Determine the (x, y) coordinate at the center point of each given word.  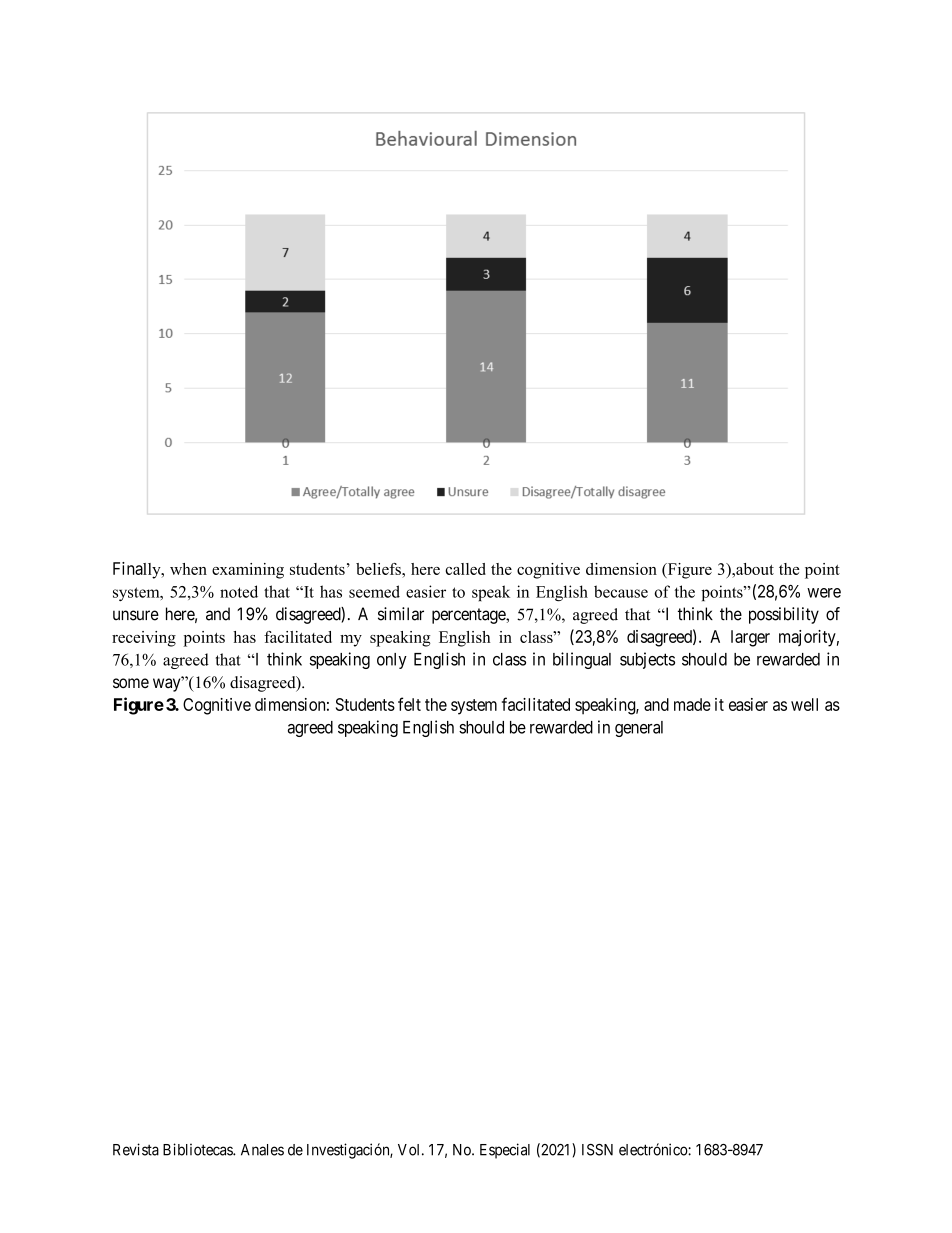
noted (239, 591)
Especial (505, 1151)
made (692, 704)
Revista (136, 1149)
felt (409, 704)
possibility (784, 615)
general (639, 729)
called (465, 569)
